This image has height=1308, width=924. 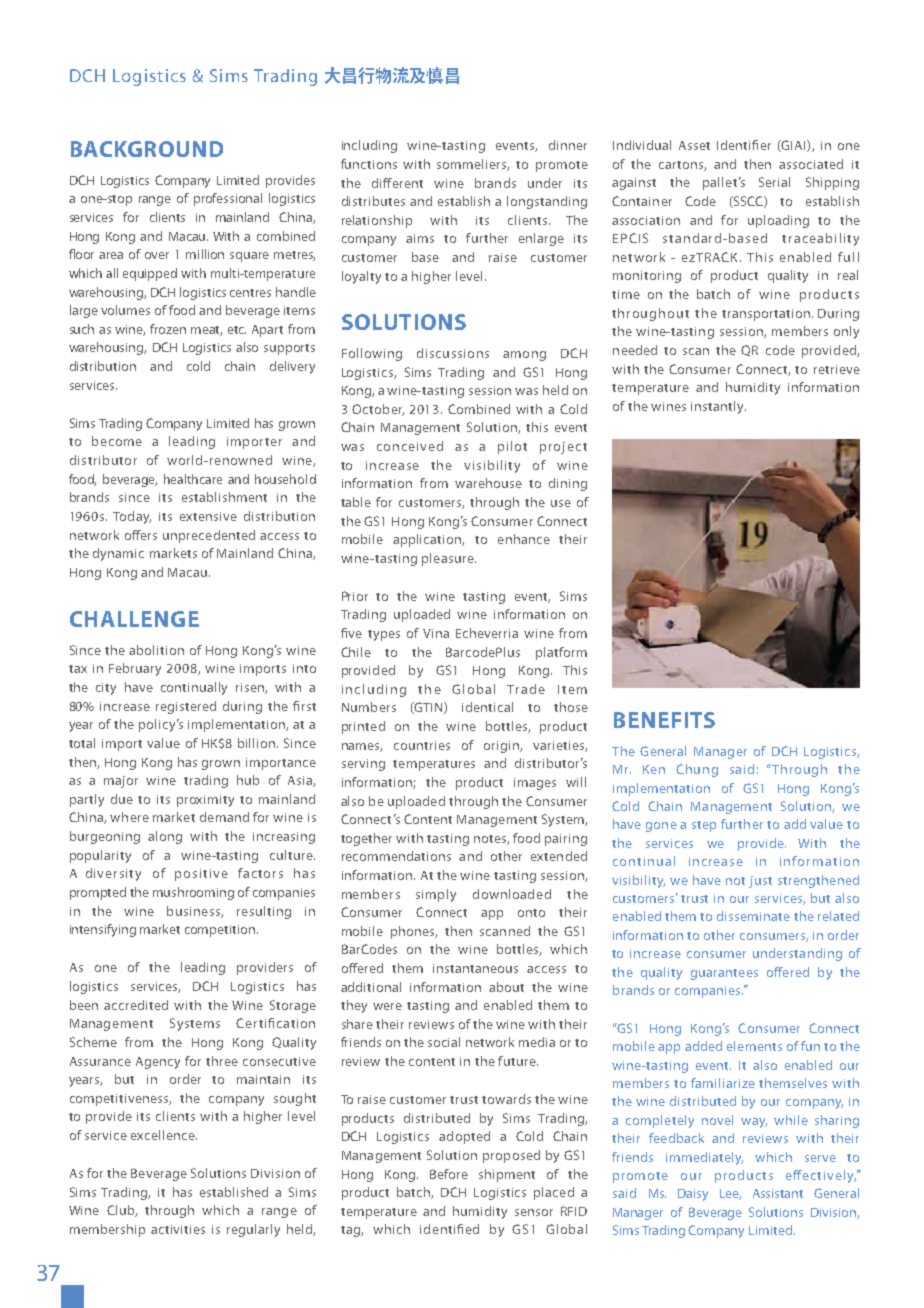 I want to click on BACKGROUND, so click(x=147, y=149).
